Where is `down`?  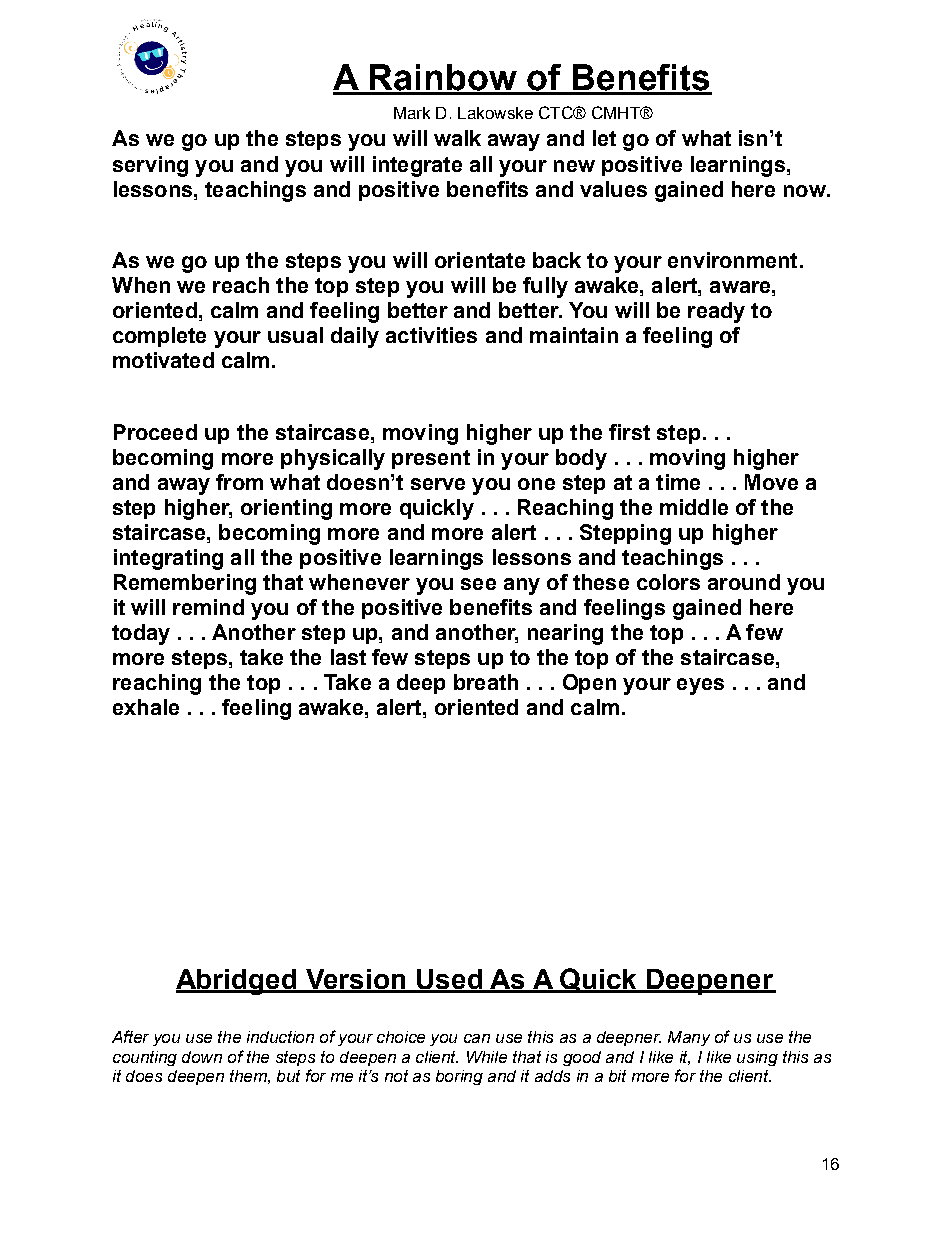 down is located at coordinates (202, 1057).
